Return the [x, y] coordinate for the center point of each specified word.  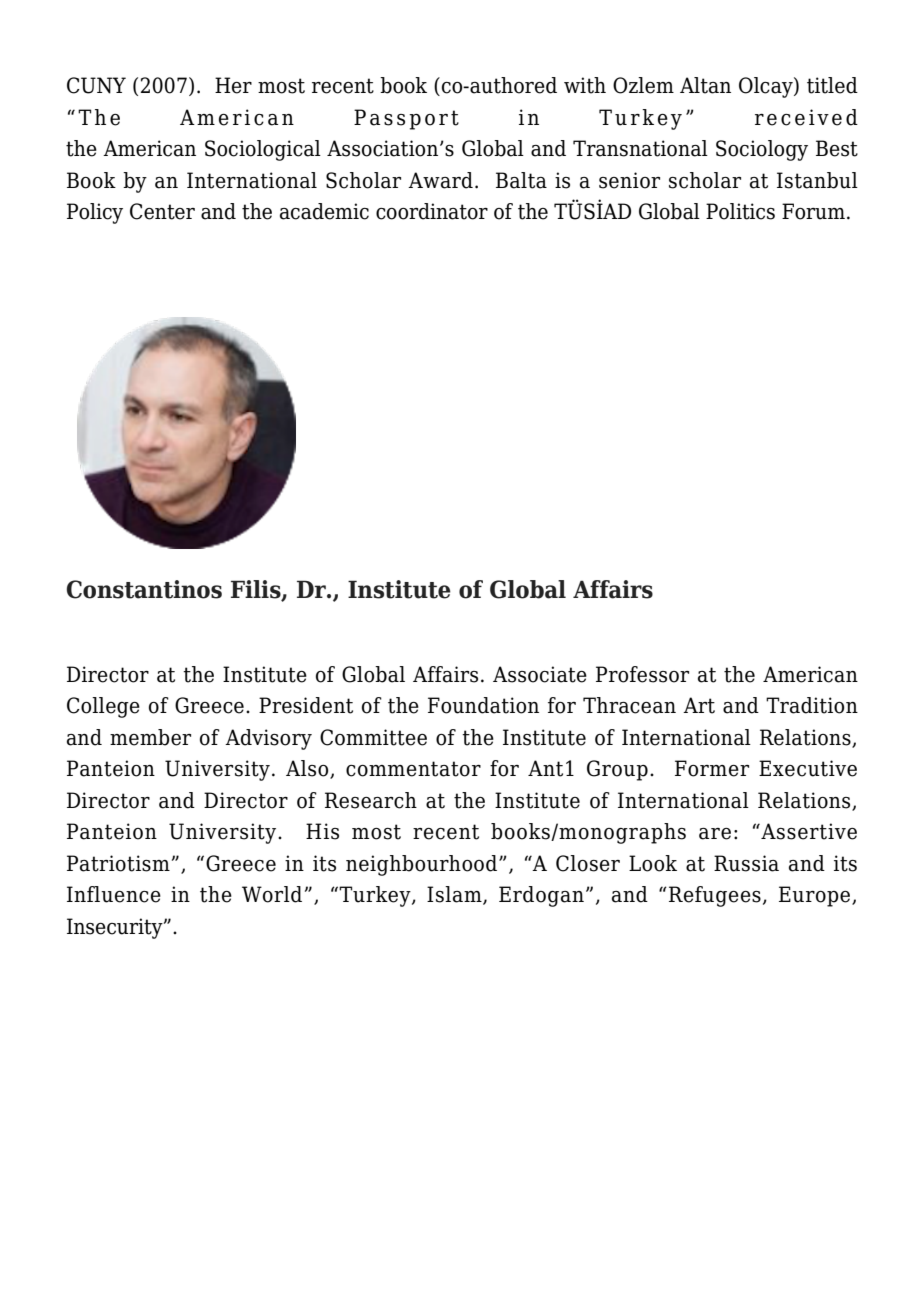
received [806, 117]
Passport [406, 119]
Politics [740, 211]
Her [233, 85]
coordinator [432, 211]
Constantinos [144, 589]
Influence [114, 894]
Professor [642, 674]
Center [162, 211]
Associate [540, 674]
